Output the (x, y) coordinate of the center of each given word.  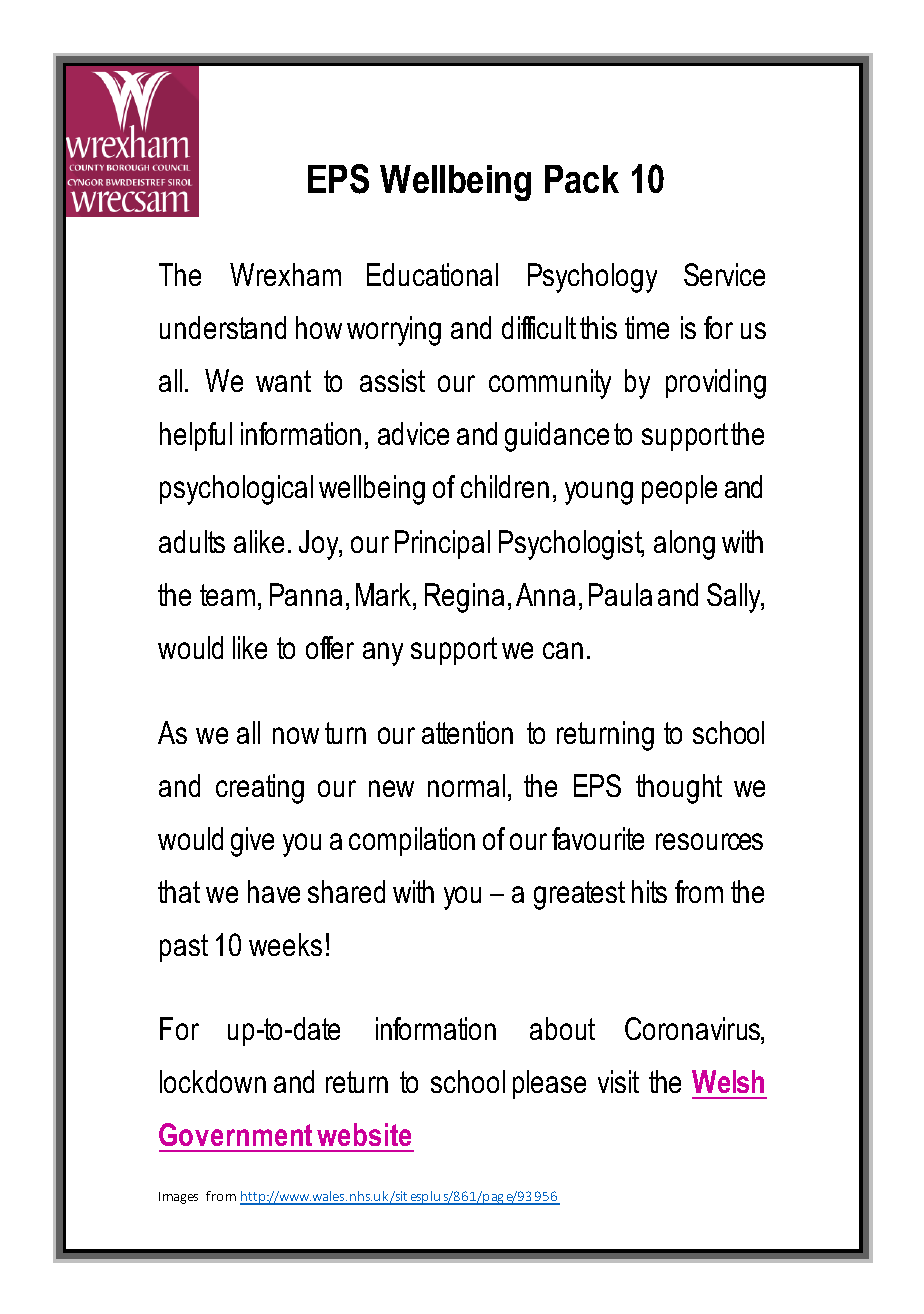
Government (235, 1134)
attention (467, 732)
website (364, 1134)
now (296, 735)
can (563, 650)
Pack (582, 179)
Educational (432, 274)
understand (223, 327)
